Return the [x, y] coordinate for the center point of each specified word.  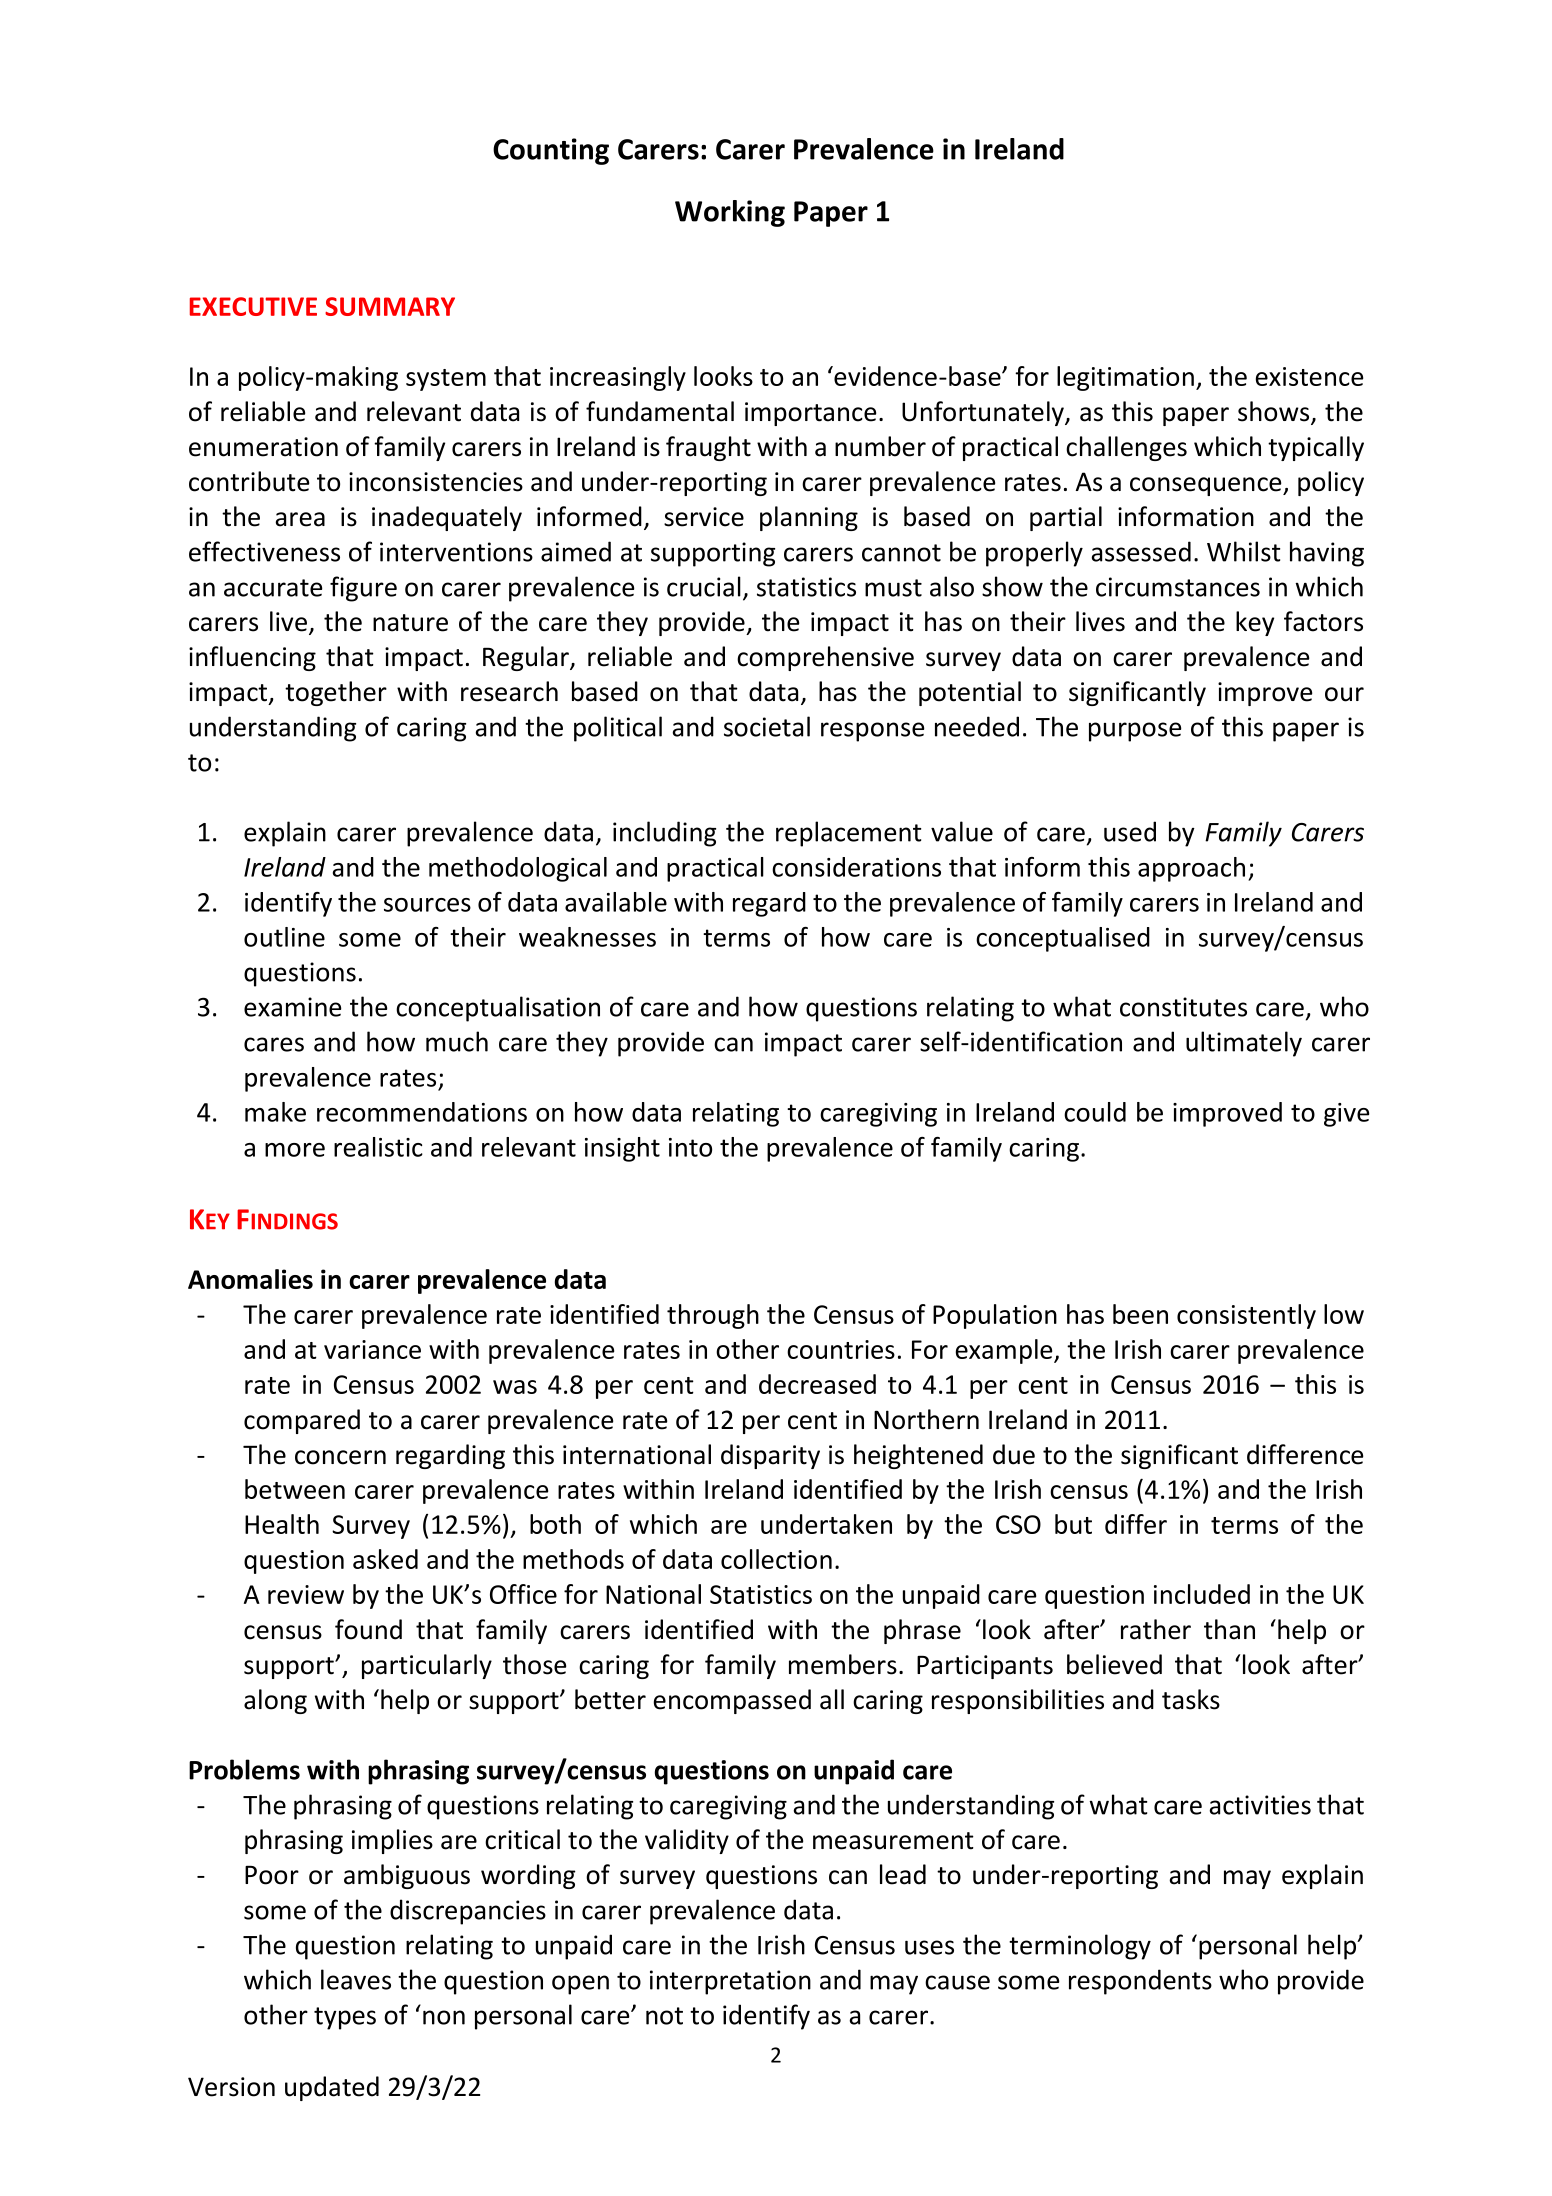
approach [1191, 869]
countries [841, 1349]
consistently [1246, 1316]
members [843, 1664]
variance [372, 1349]
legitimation [1125, 378]
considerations [856, 867]
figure [363, 589]
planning [809, 518]
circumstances [1178, 587]
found [368, 1629]
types [345, 2018]
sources [427, 905]
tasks [1191, 1699]
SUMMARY [390, 306]
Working [730, 213]
